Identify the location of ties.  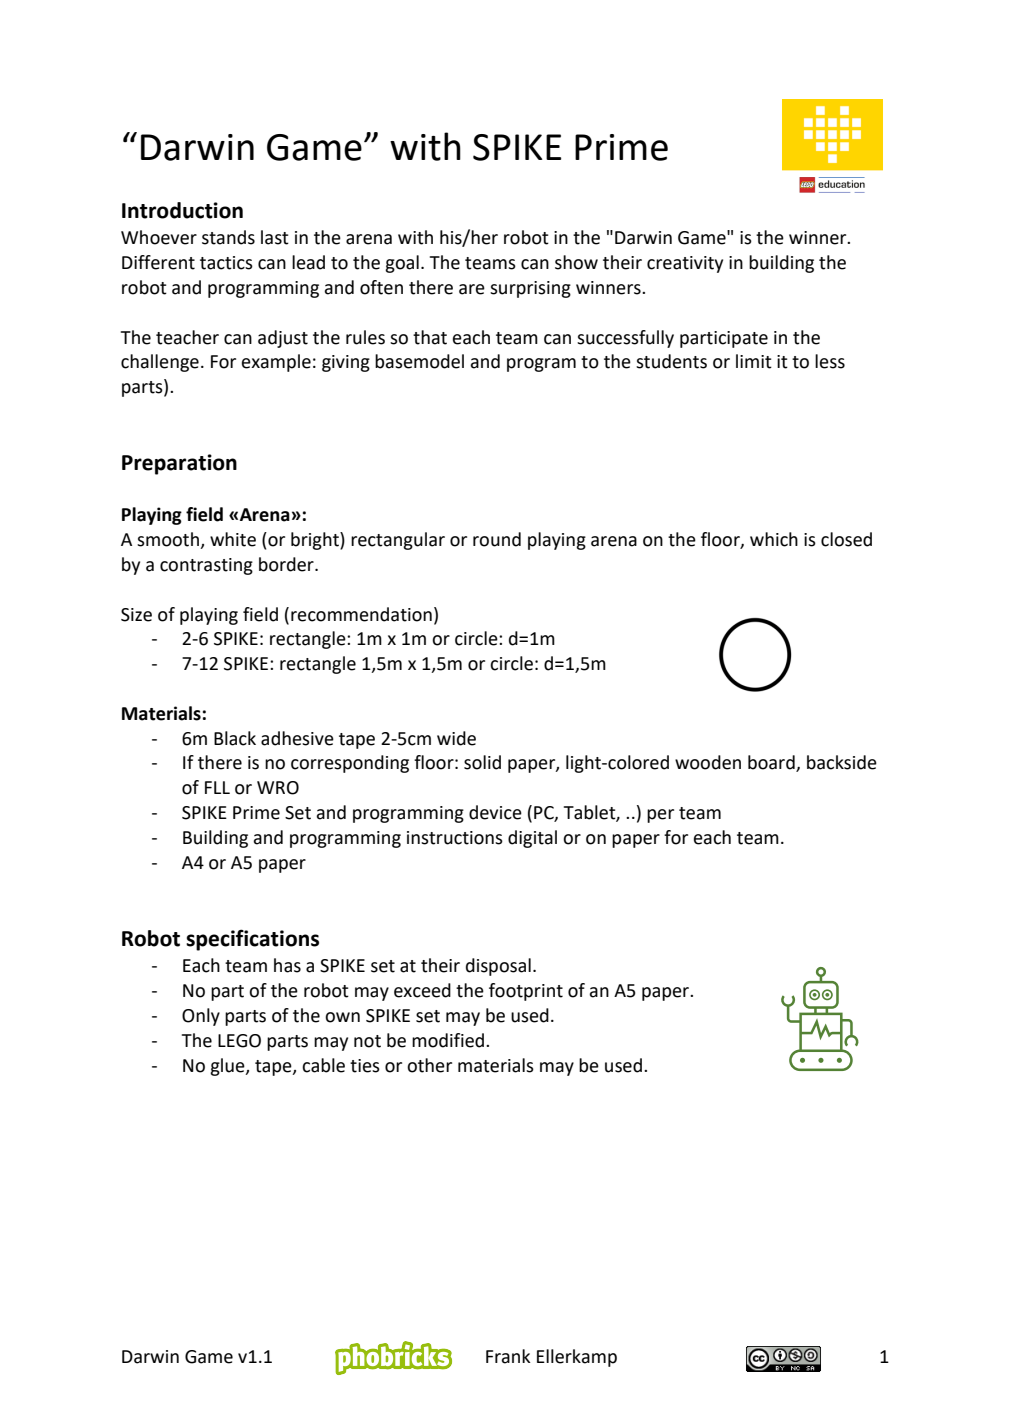
(365, 1066).
